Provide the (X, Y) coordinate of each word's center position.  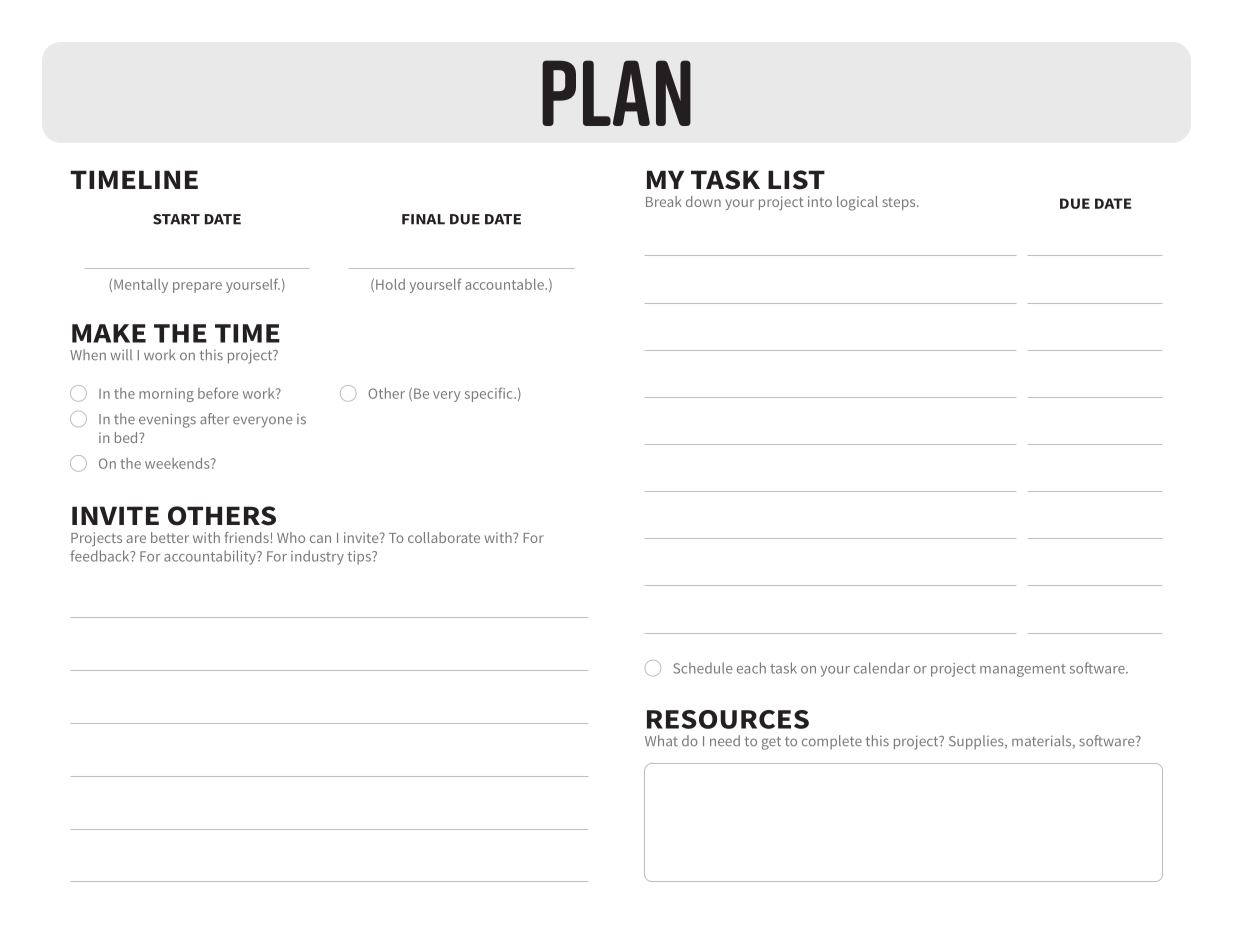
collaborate (444, 537)
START (176, 219)
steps (900, 203)
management (1023, 670)
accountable (505, 284)
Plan (616, 93)
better (170, 537)
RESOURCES (728, 719)
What (661, 741)
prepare (197, 287)
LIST (796, 180)
